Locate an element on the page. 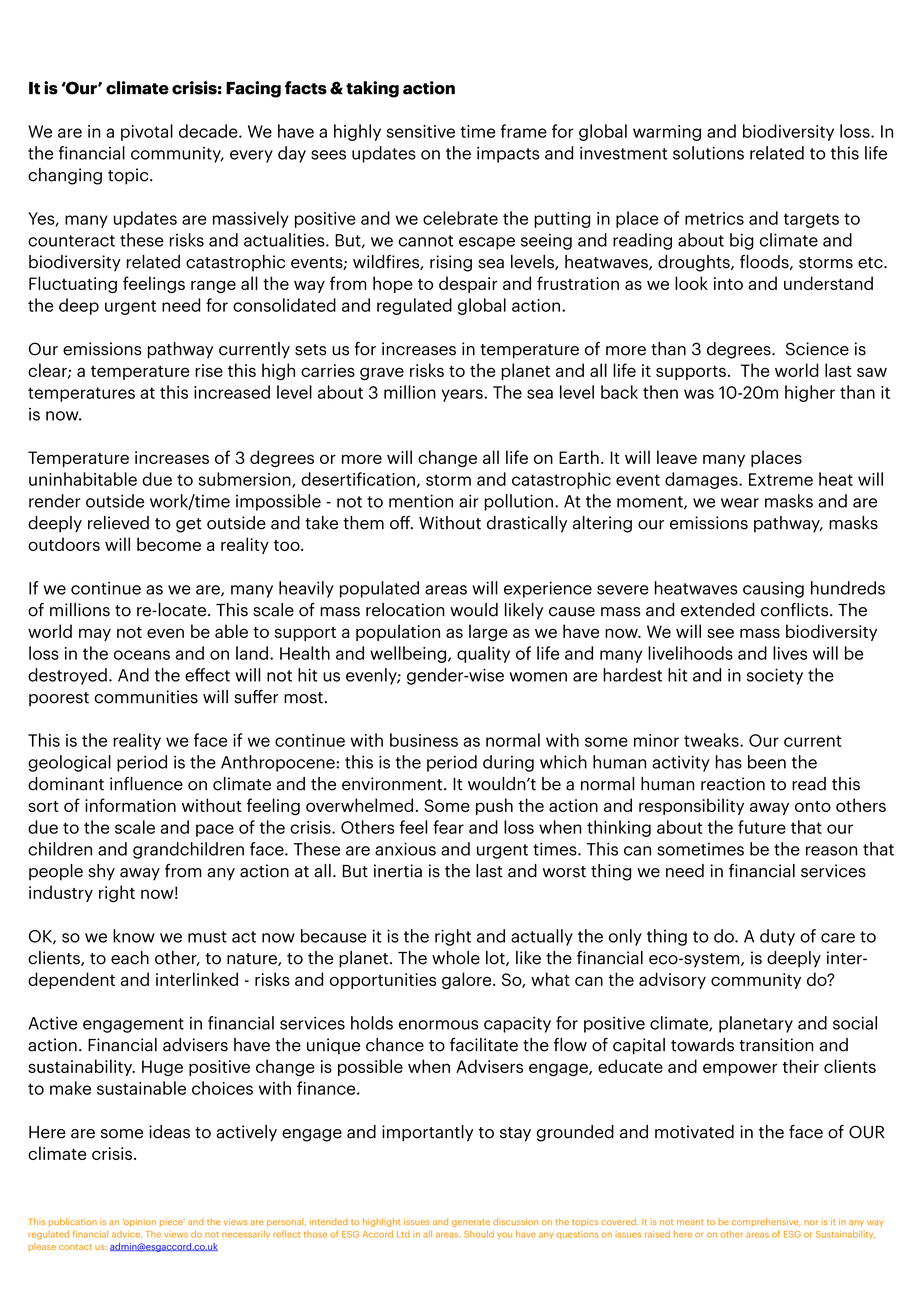  oceans is located at coordinates (142, 655).
